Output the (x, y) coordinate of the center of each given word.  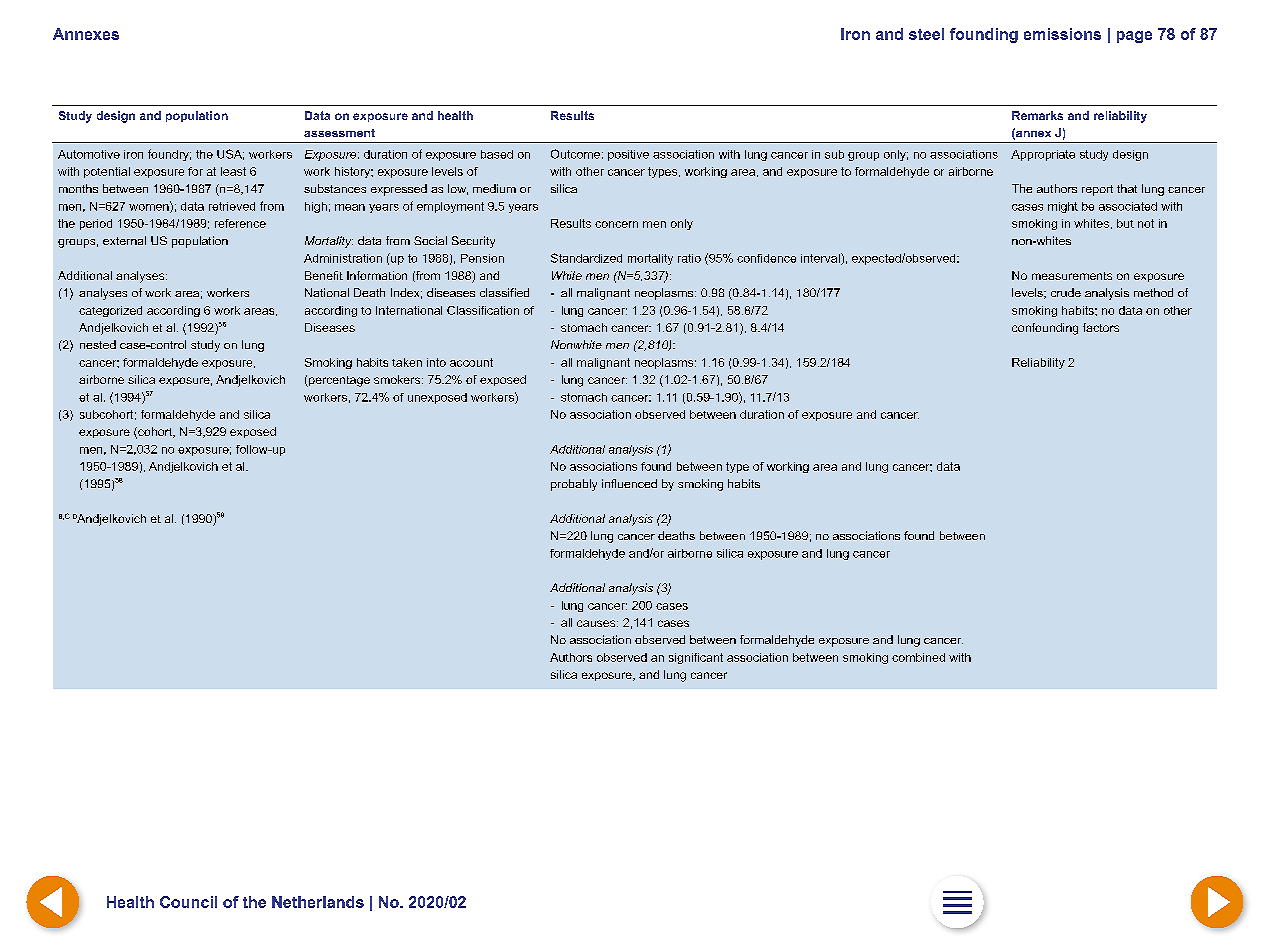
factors (1101, 327)
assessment (339, 133)
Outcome (575, 154)
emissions (1062, 34)
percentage (338, 381)
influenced (629, 483)
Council (188, 902)
